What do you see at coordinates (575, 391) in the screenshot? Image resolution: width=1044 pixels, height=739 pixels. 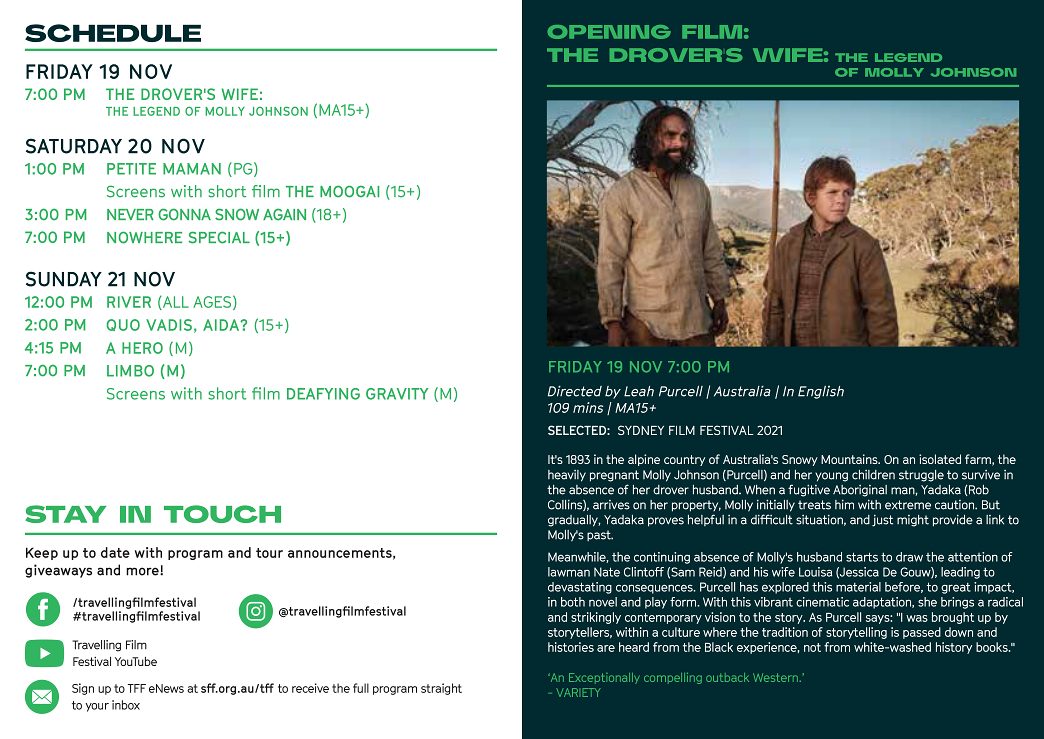 I see `Directed` at bounding box center [575, 391].
